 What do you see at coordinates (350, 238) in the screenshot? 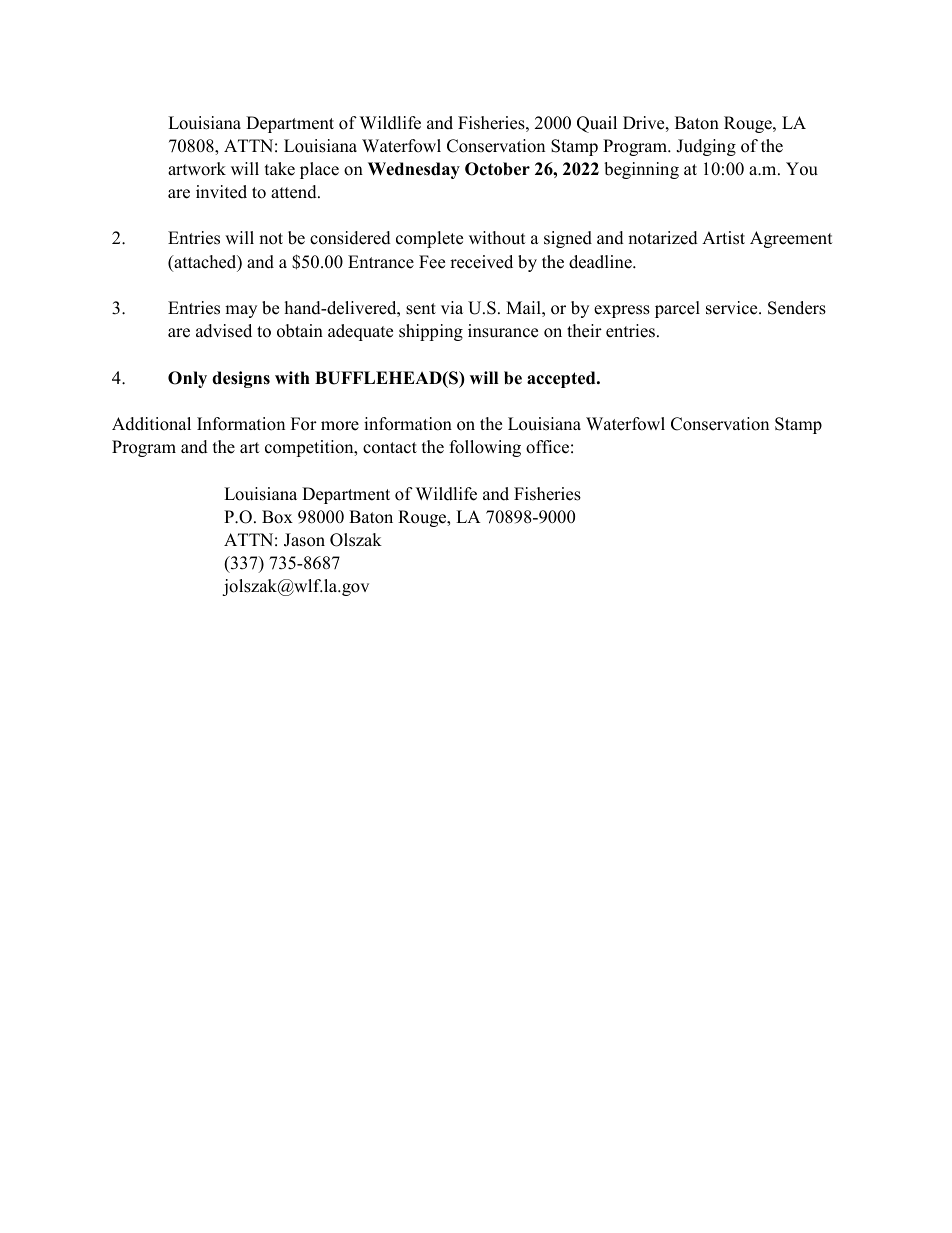
I see `considered` at bounding box center [350, 238].
